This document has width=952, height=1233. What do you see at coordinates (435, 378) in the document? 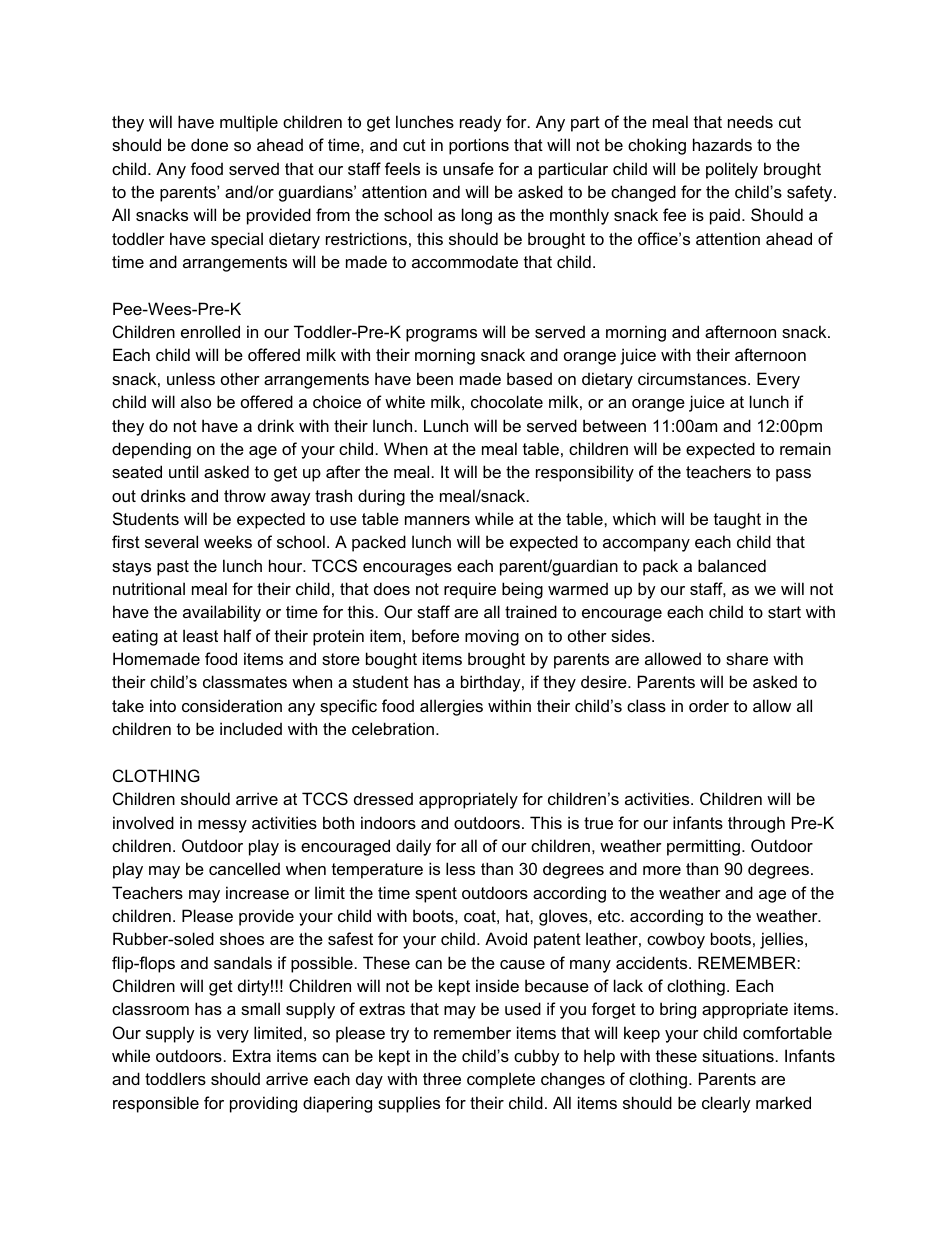
I see `been` at bounding box center [435, 378].
